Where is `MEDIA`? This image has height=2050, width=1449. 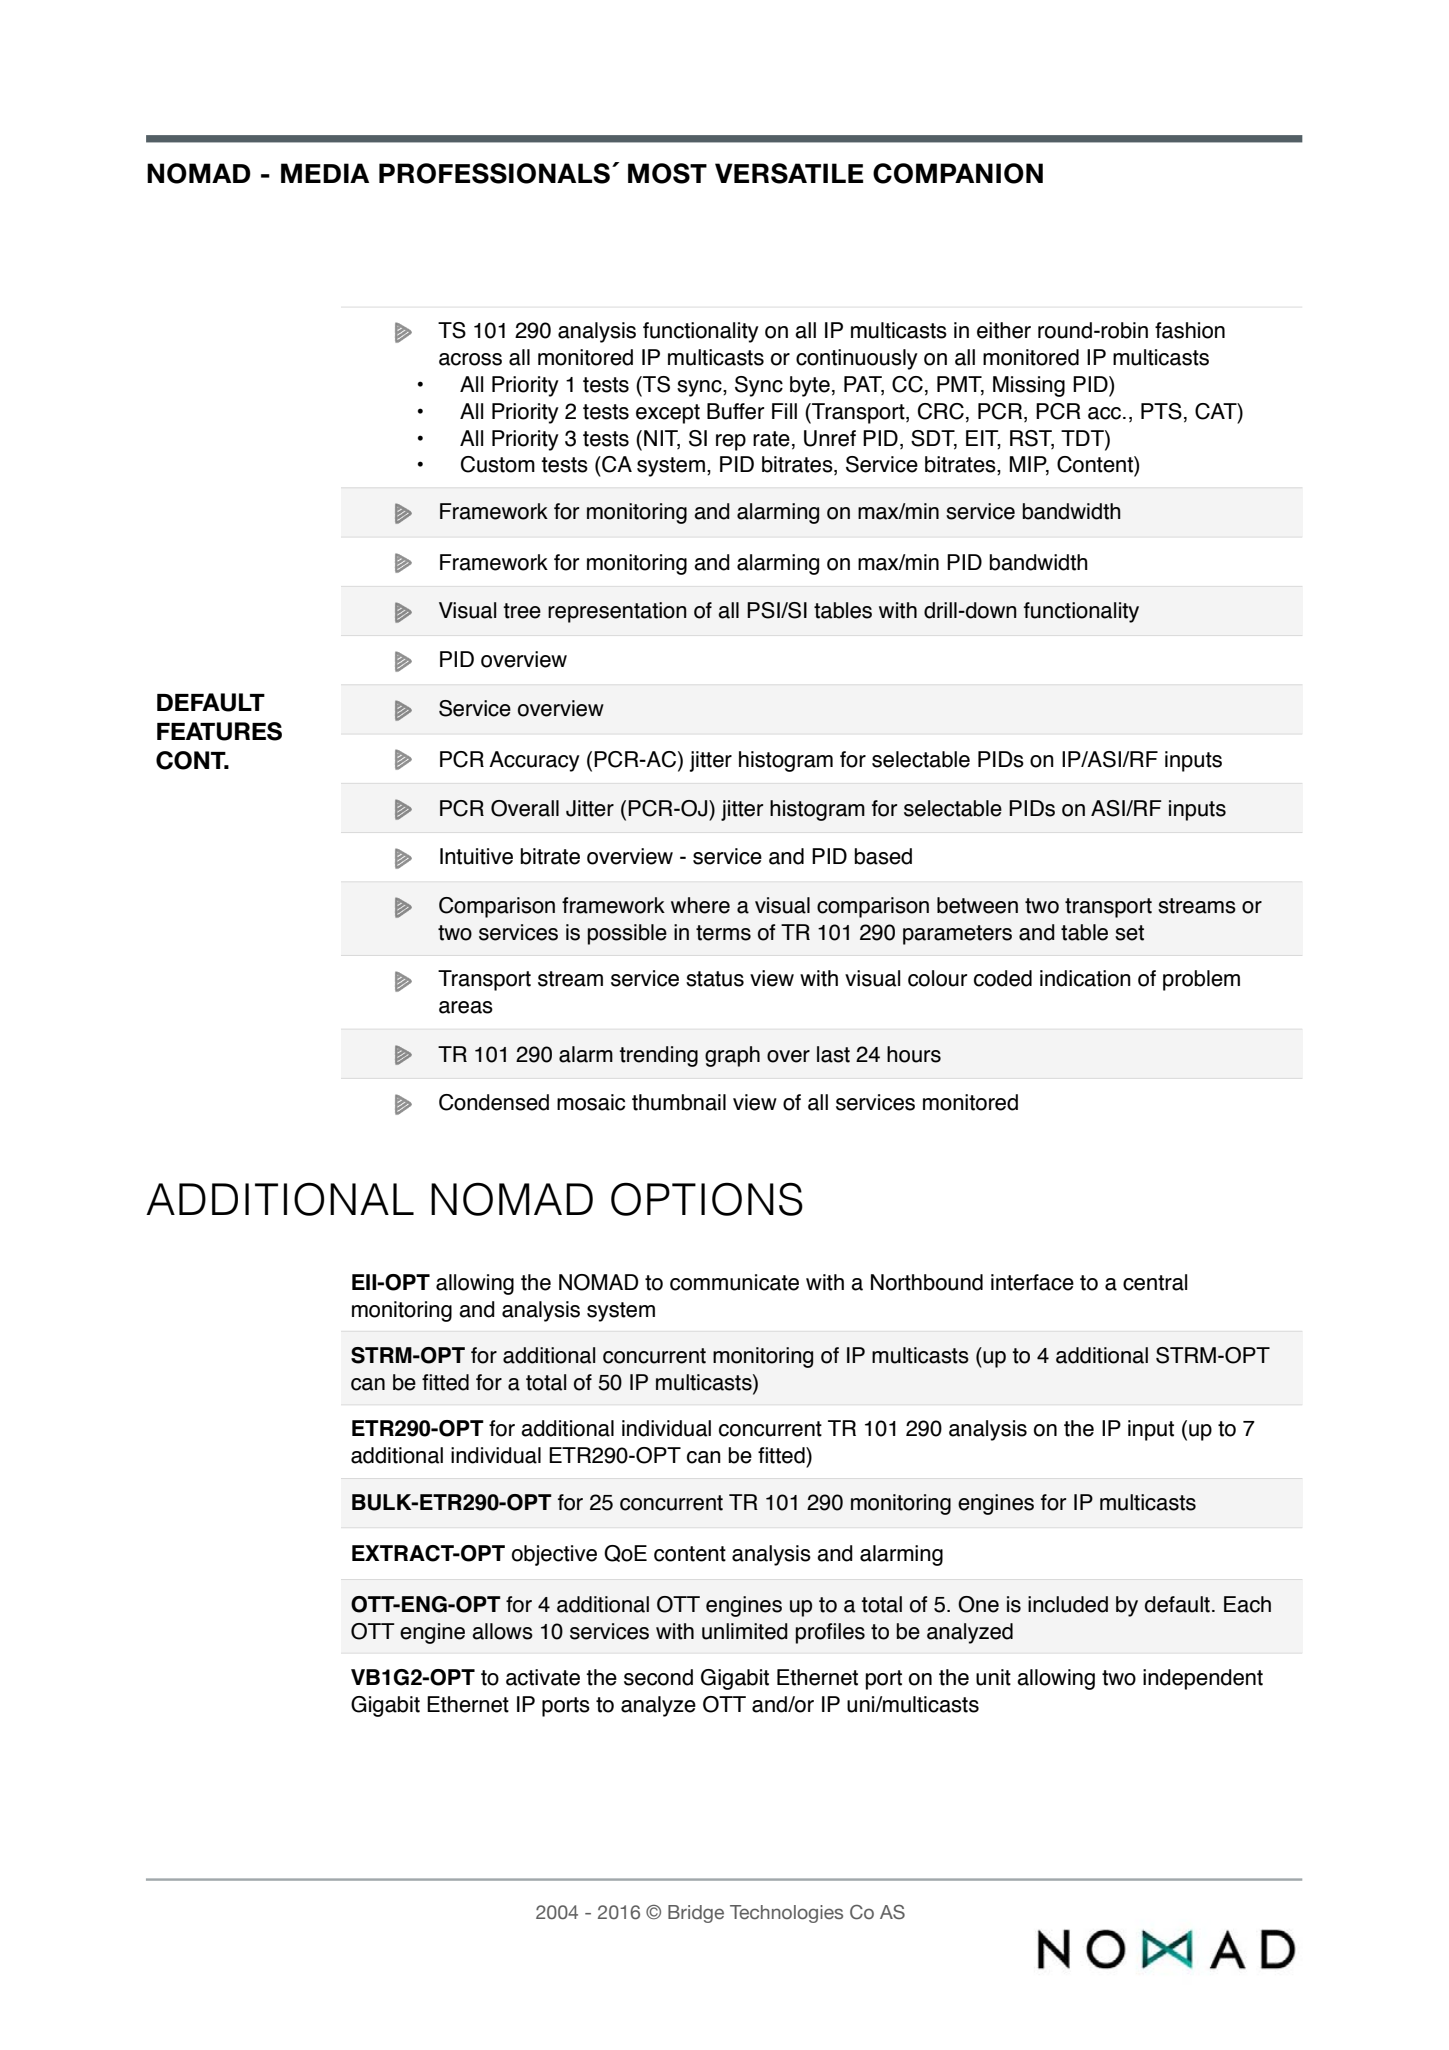 MEDIA is located at coordinates (325, 173).
